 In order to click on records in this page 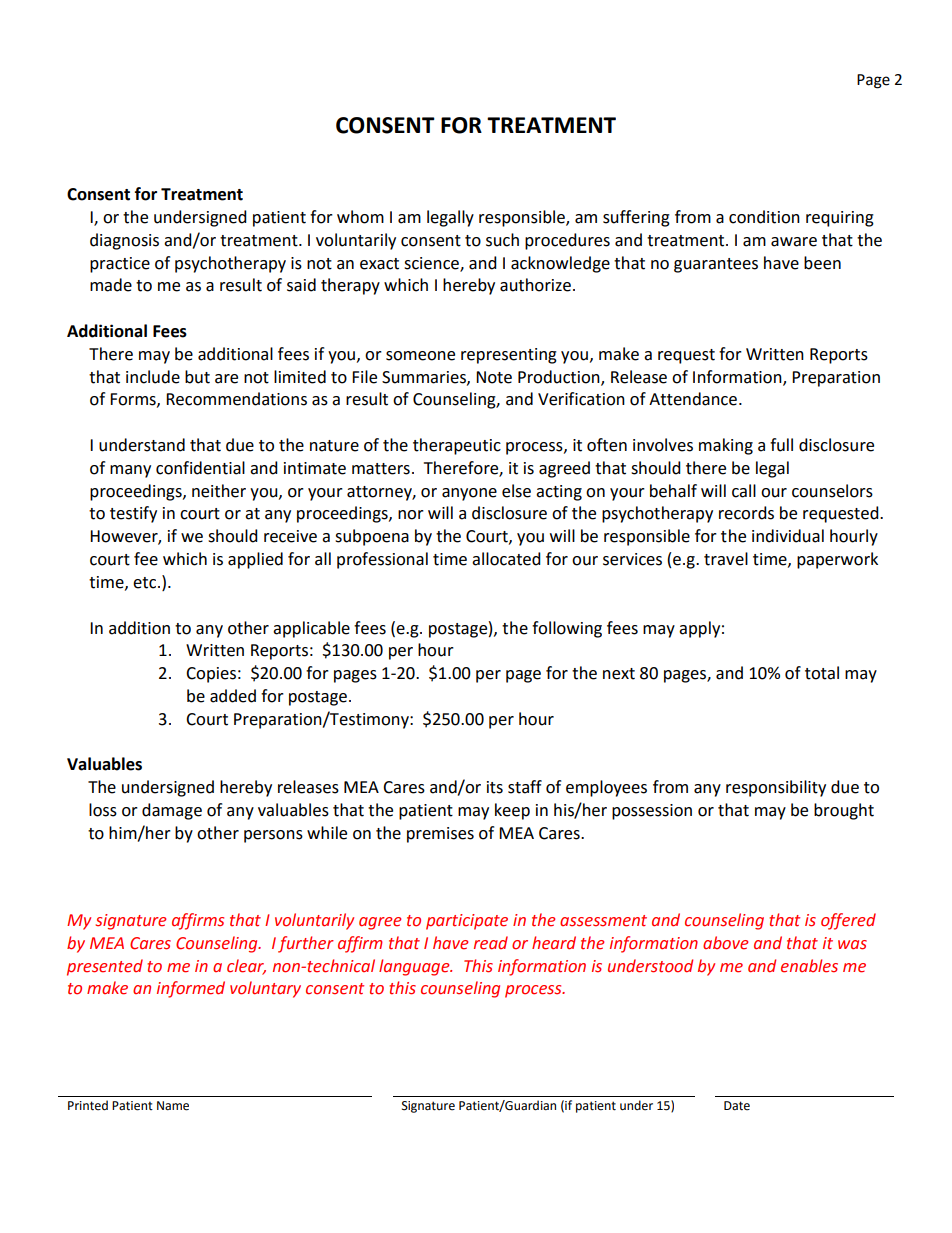, I will do `click(746, 513)`.
